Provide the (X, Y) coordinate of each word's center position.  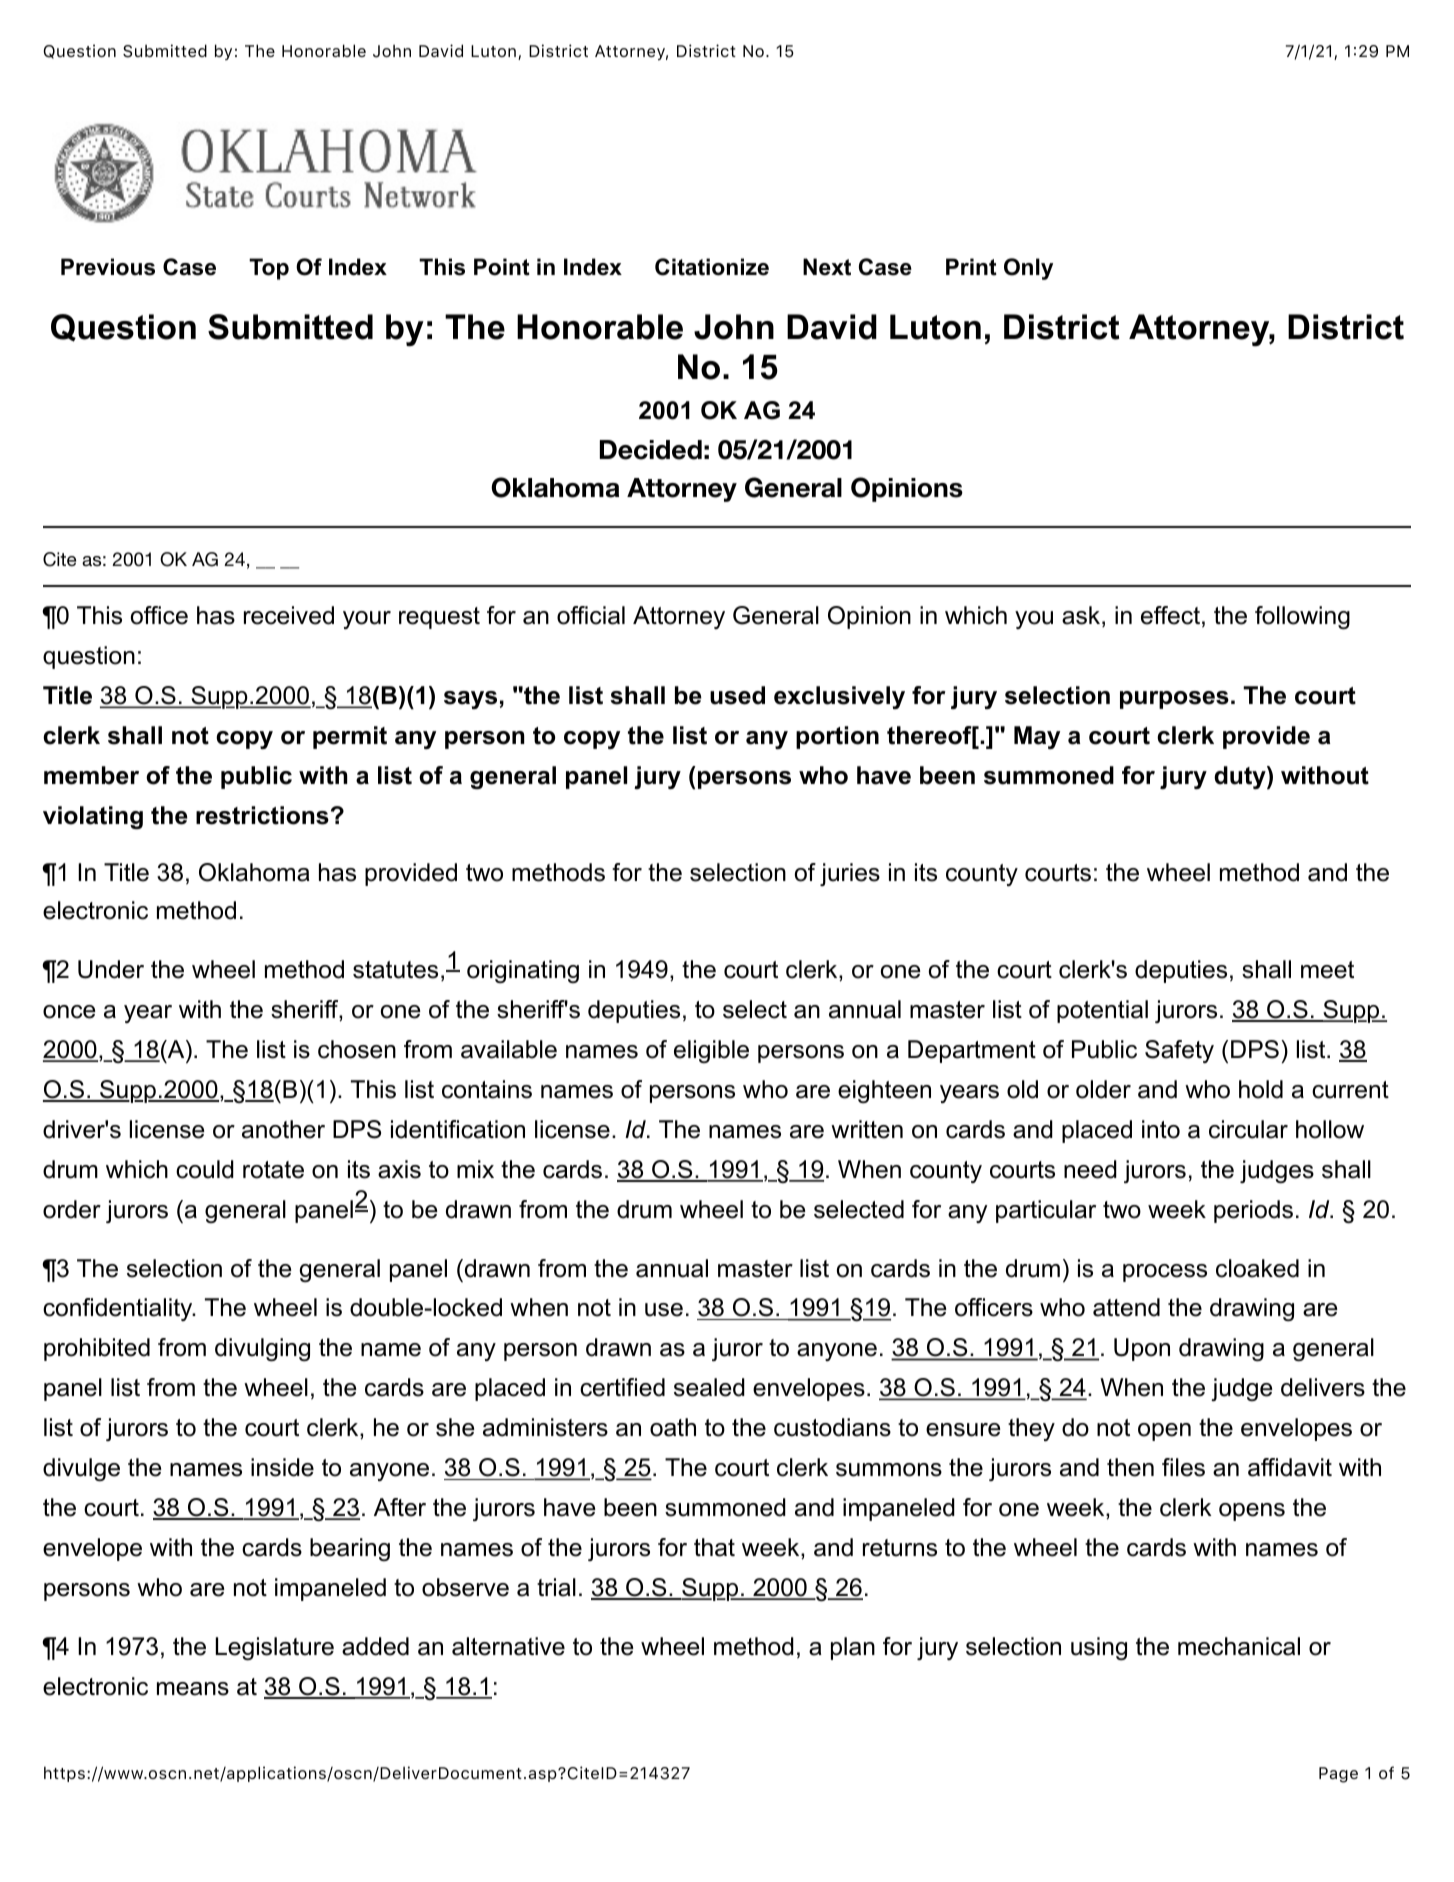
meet (1327, 970)
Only (1028, 269)
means (193, 1689)
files (1183, 1467)
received (289, 615)
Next (827, 267)
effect (1170, 615)
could (205, 1169)
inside (282, 1467)
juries (850, 874)
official (591, 615)
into (1161, 1129)
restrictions (262, 815)
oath (673, 1427)
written (867, 1129)
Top (269, 269)
